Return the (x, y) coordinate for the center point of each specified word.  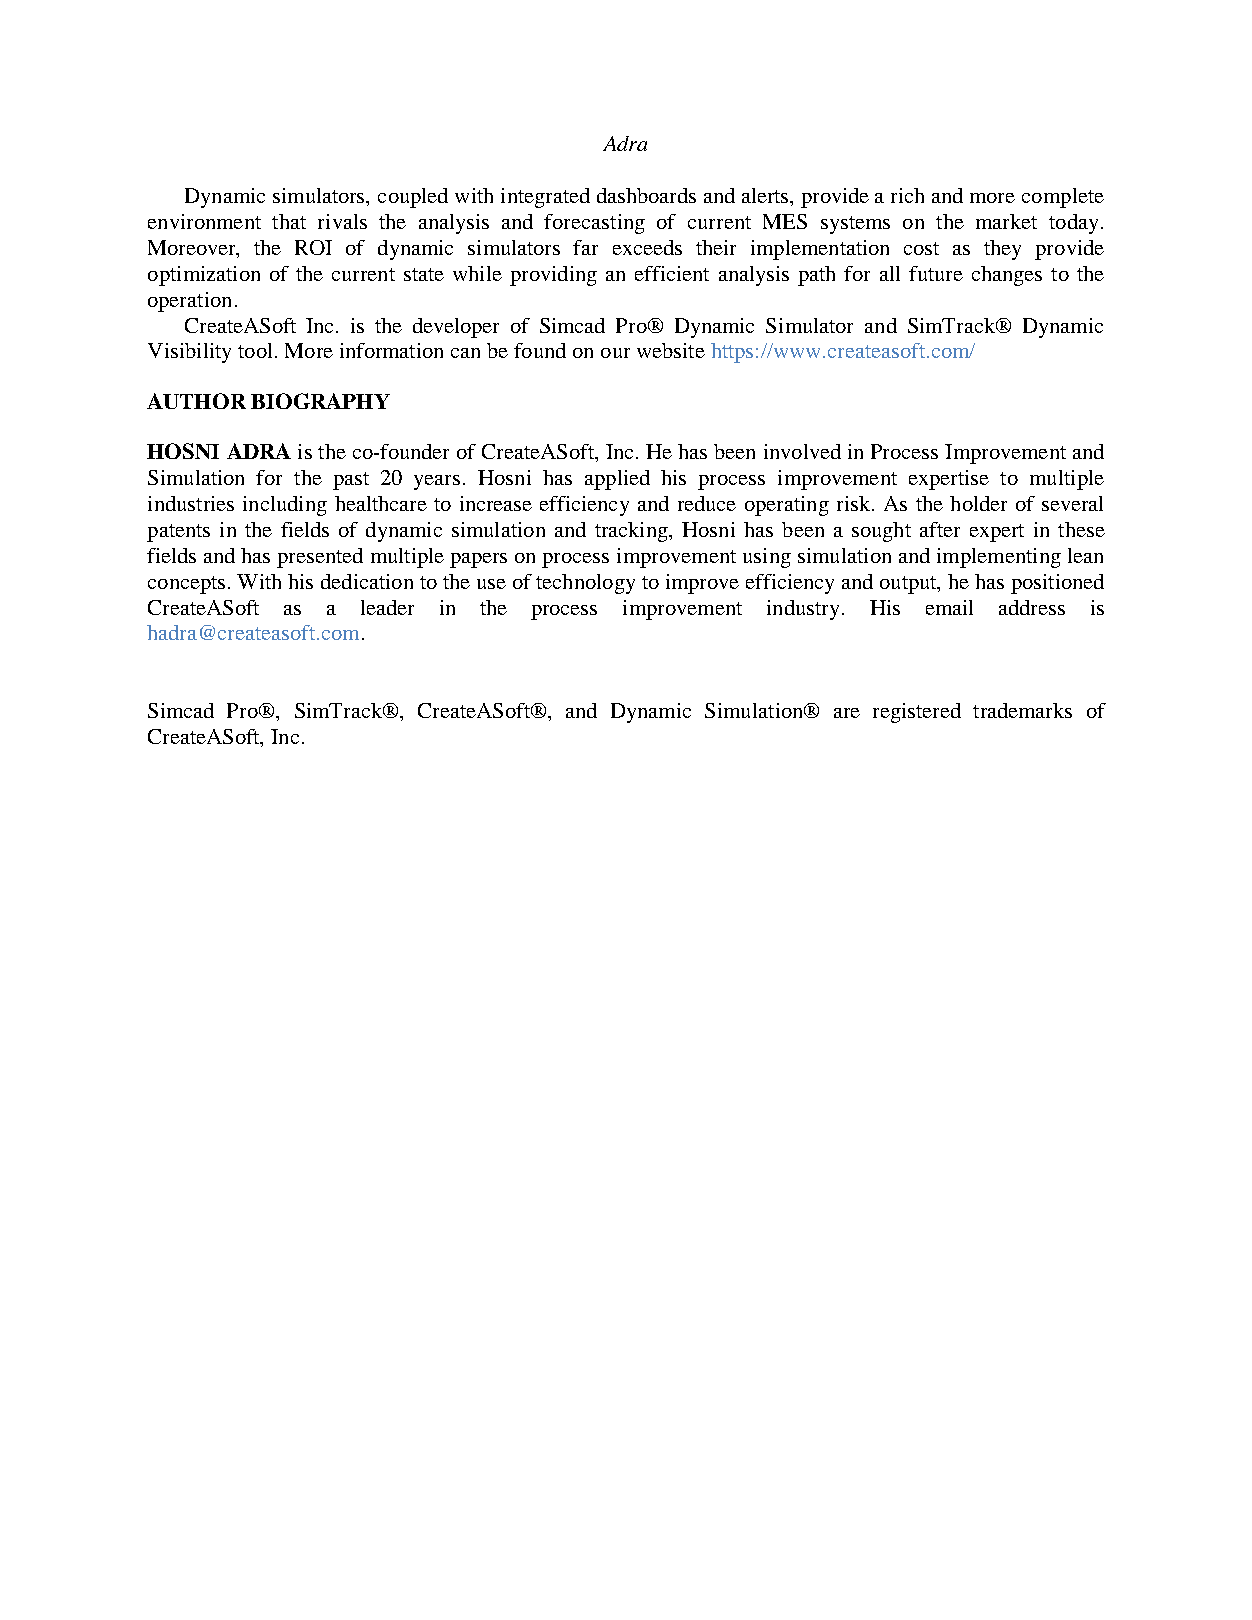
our (615, 353)
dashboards (646, 195)
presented (320, 558)
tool (255, 350)
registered (917, 713)
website (671, 350)
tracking (632, 532)
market (1006, 221)
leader (387, 607)
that (289, 221)
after (940, 529)
